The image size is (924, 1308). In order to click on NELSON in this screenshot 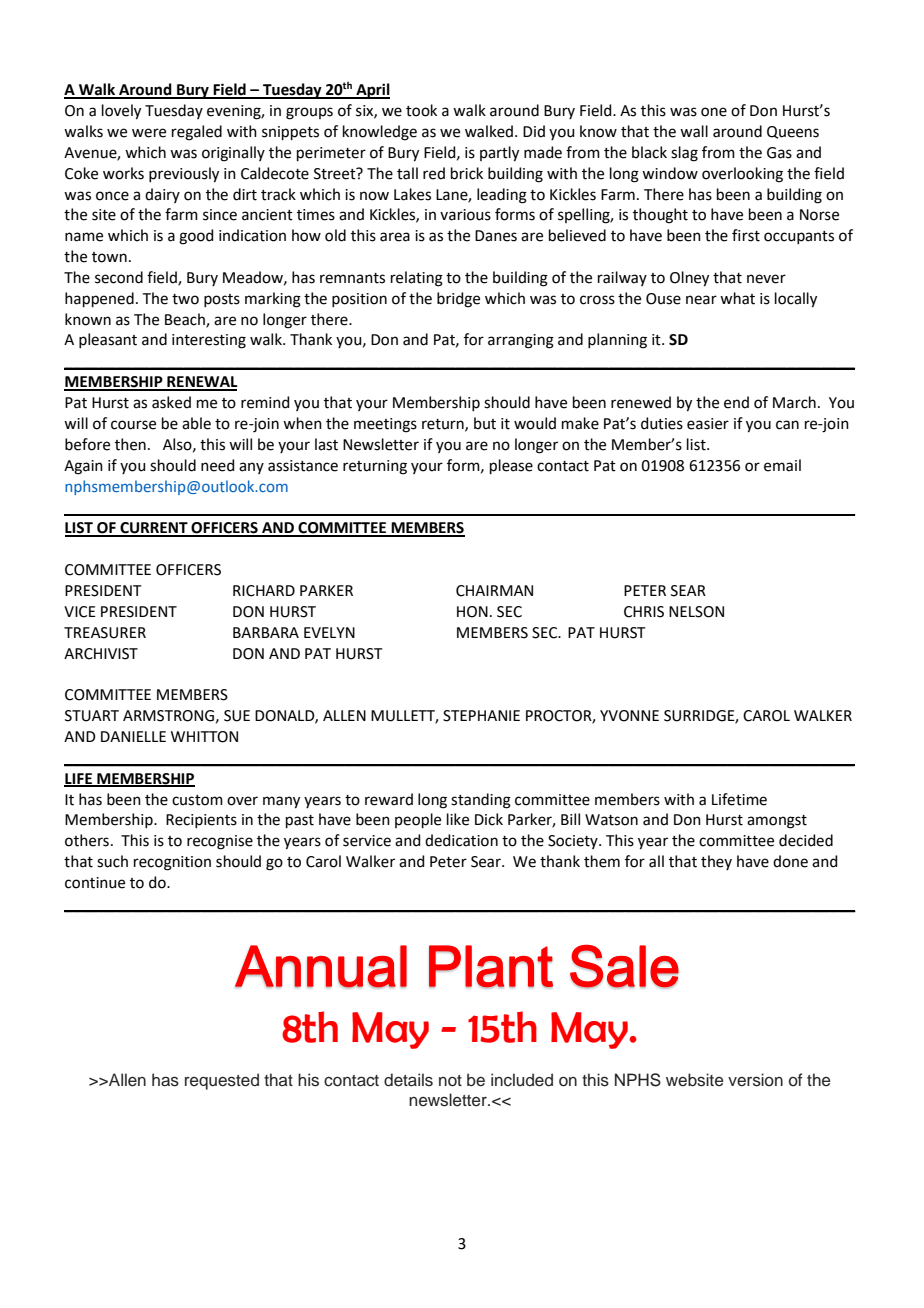, I will do `click(696, 612)`.
